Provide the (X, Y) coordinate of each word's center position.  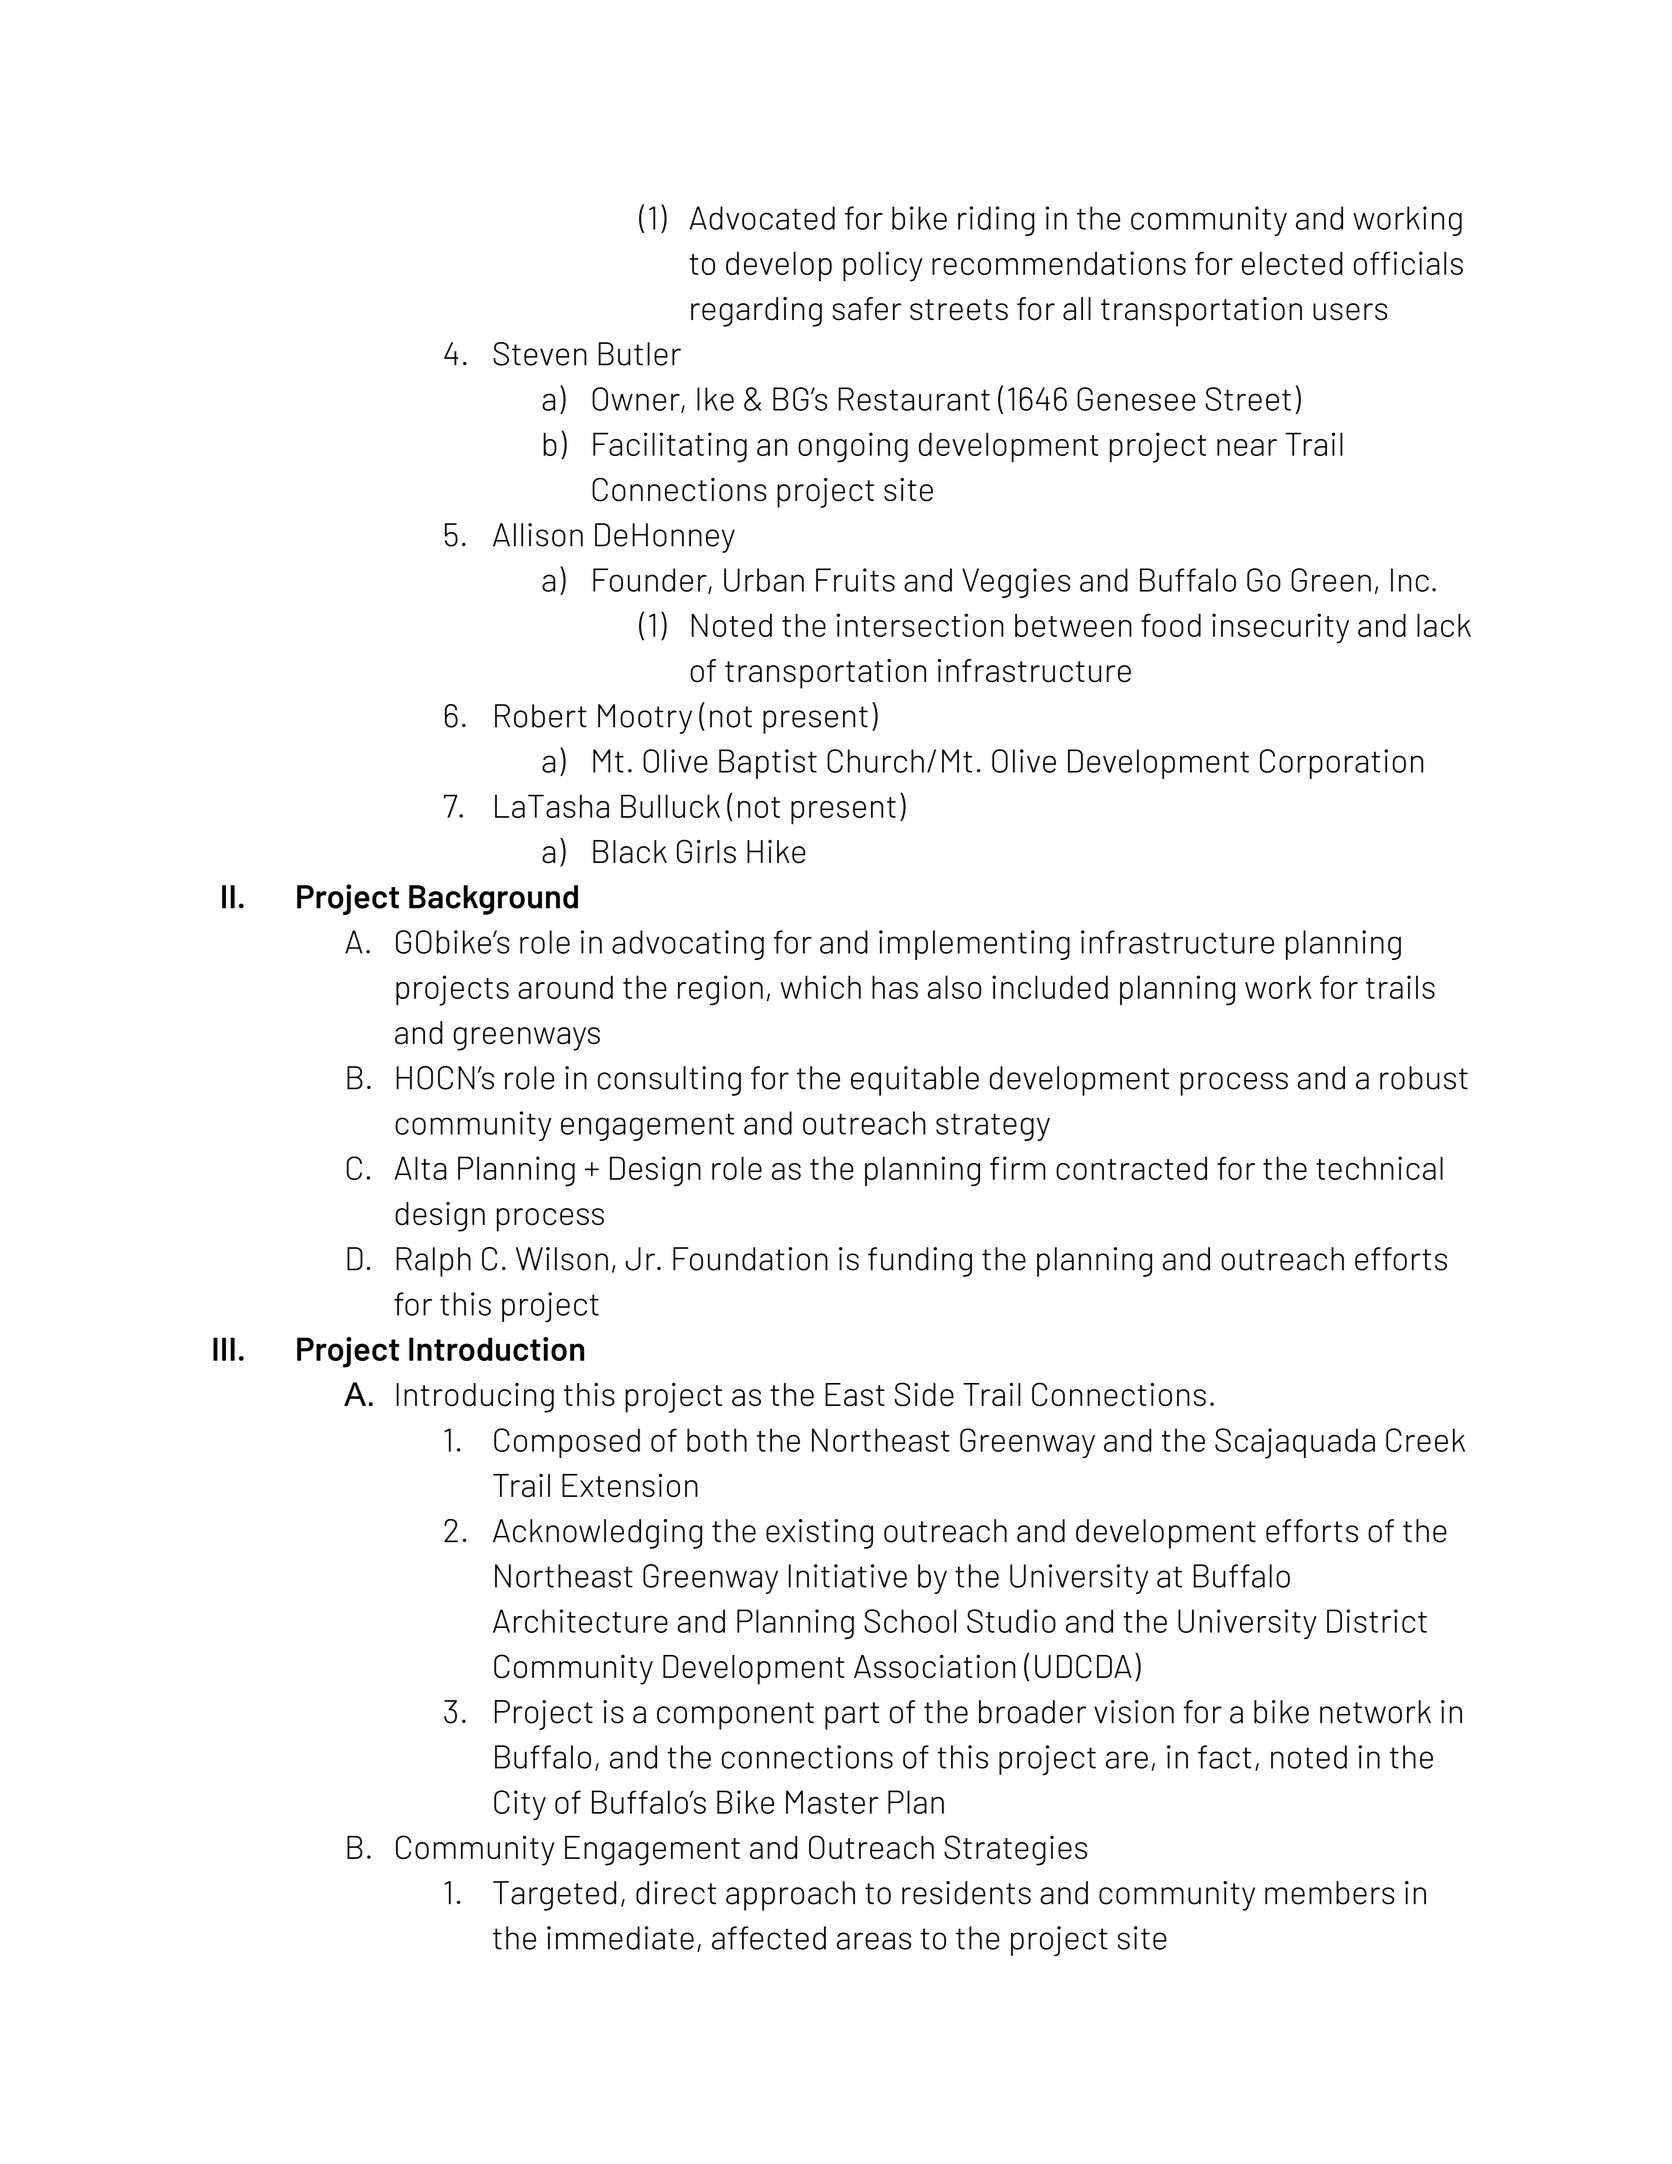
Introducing (475, 1398)
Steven (540, 354)
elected (1292, 263)
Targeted (554, 1896)
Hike (776, 852)
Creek (1425, 1440)
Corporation (1341, 764)
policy (883, 266)
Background (493, 900)
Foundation (750, 1259)
